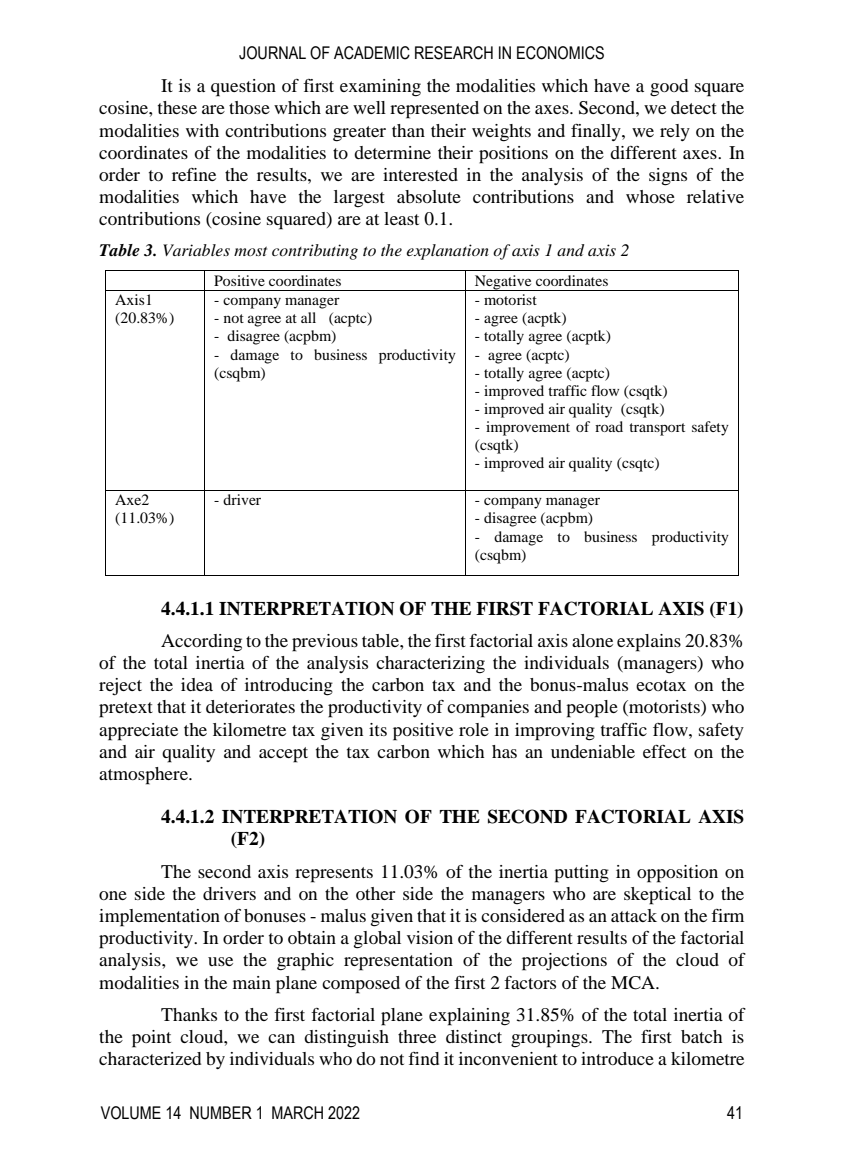 This screenshot has width=844, height=1166. What do you see at coordinates (657, 896) in the screenshot?
I see `skeptical` at bounding box center [657, 896].
